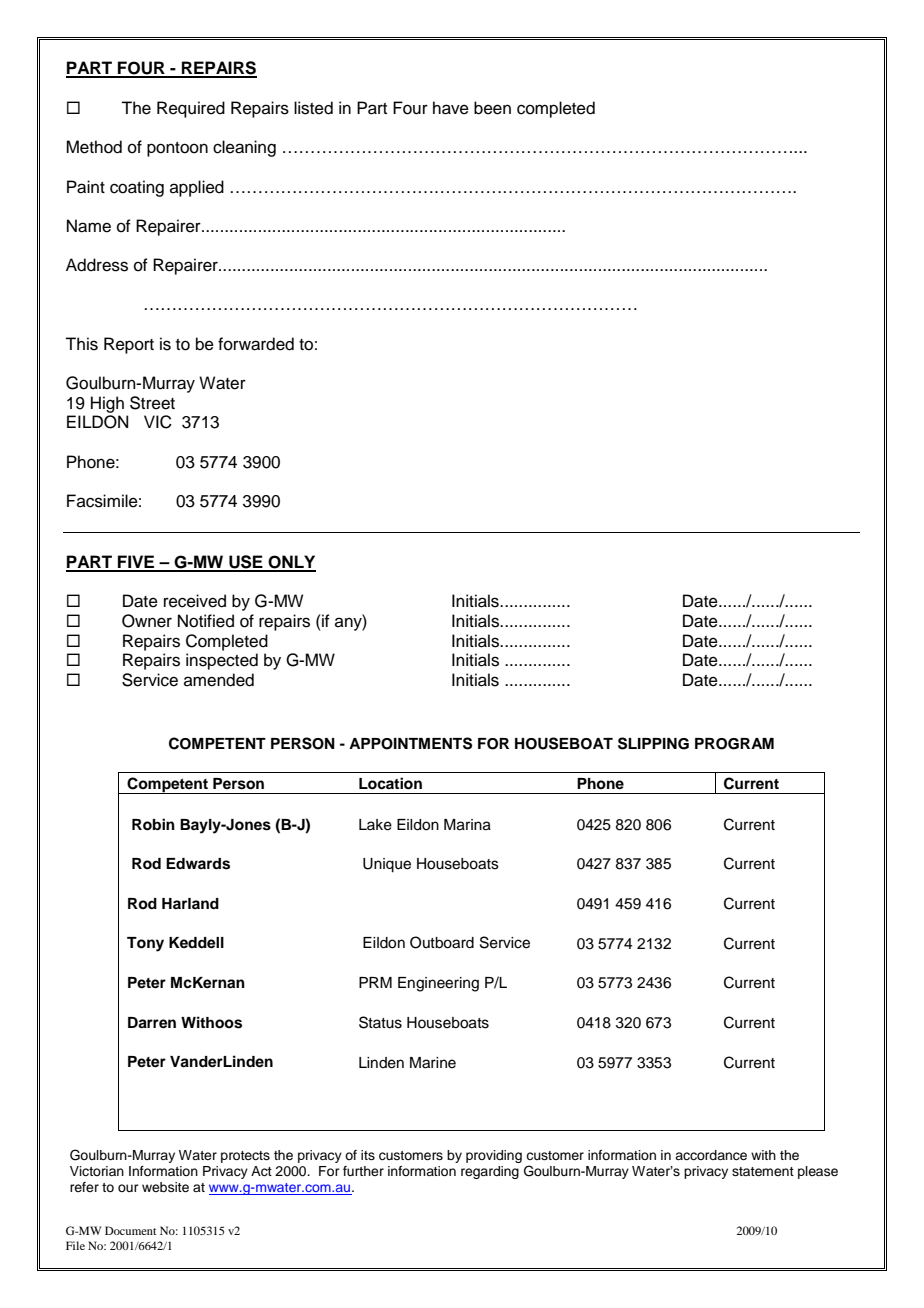 This screenshot has width=924, height=1308. Describe the element at coordinates (490, 1172) in the screenshot. I see `regarding` at that location.
